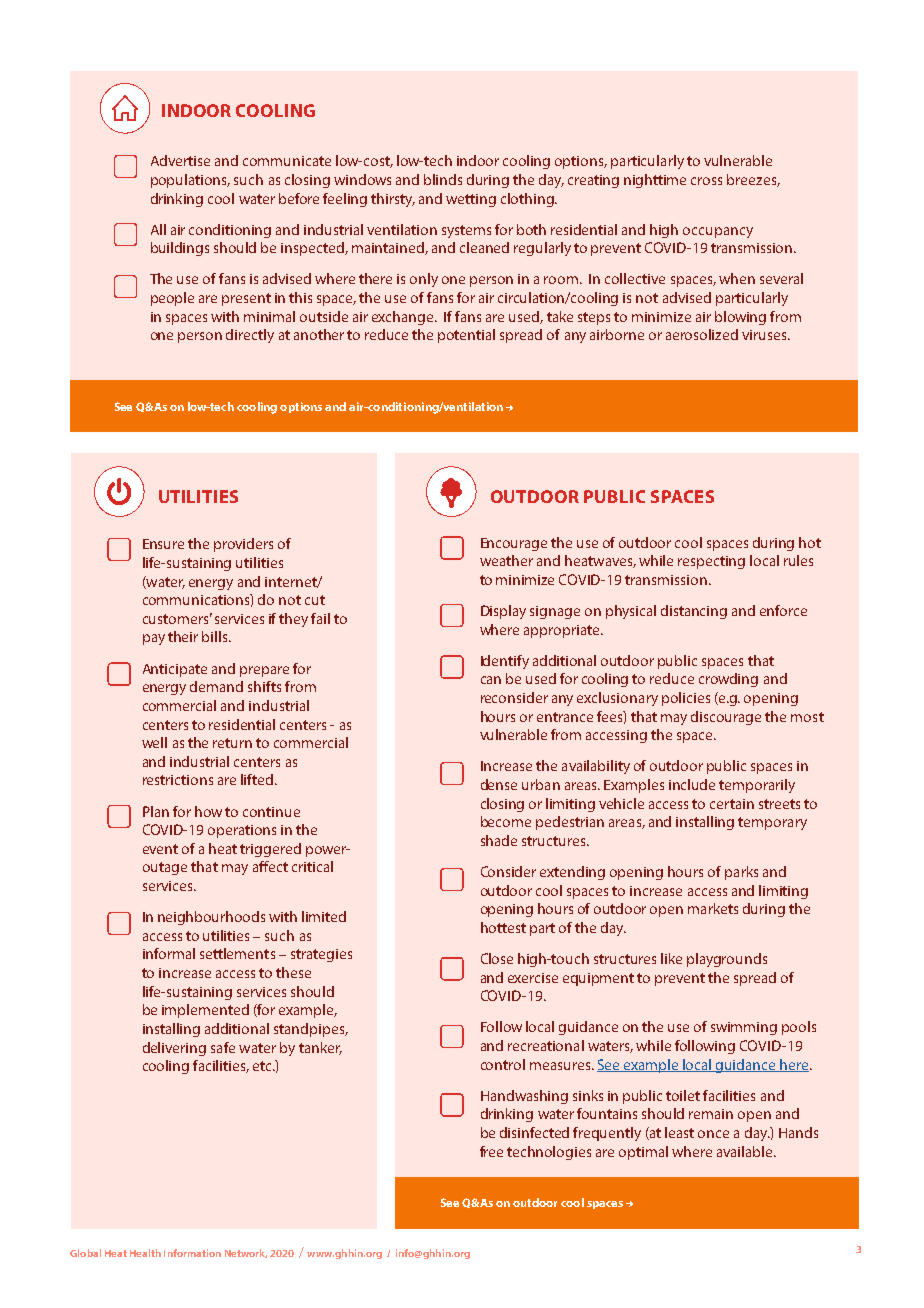  Describe the element at coordinates (726, 718) in the screenshot. I see `discourage` at that location.
